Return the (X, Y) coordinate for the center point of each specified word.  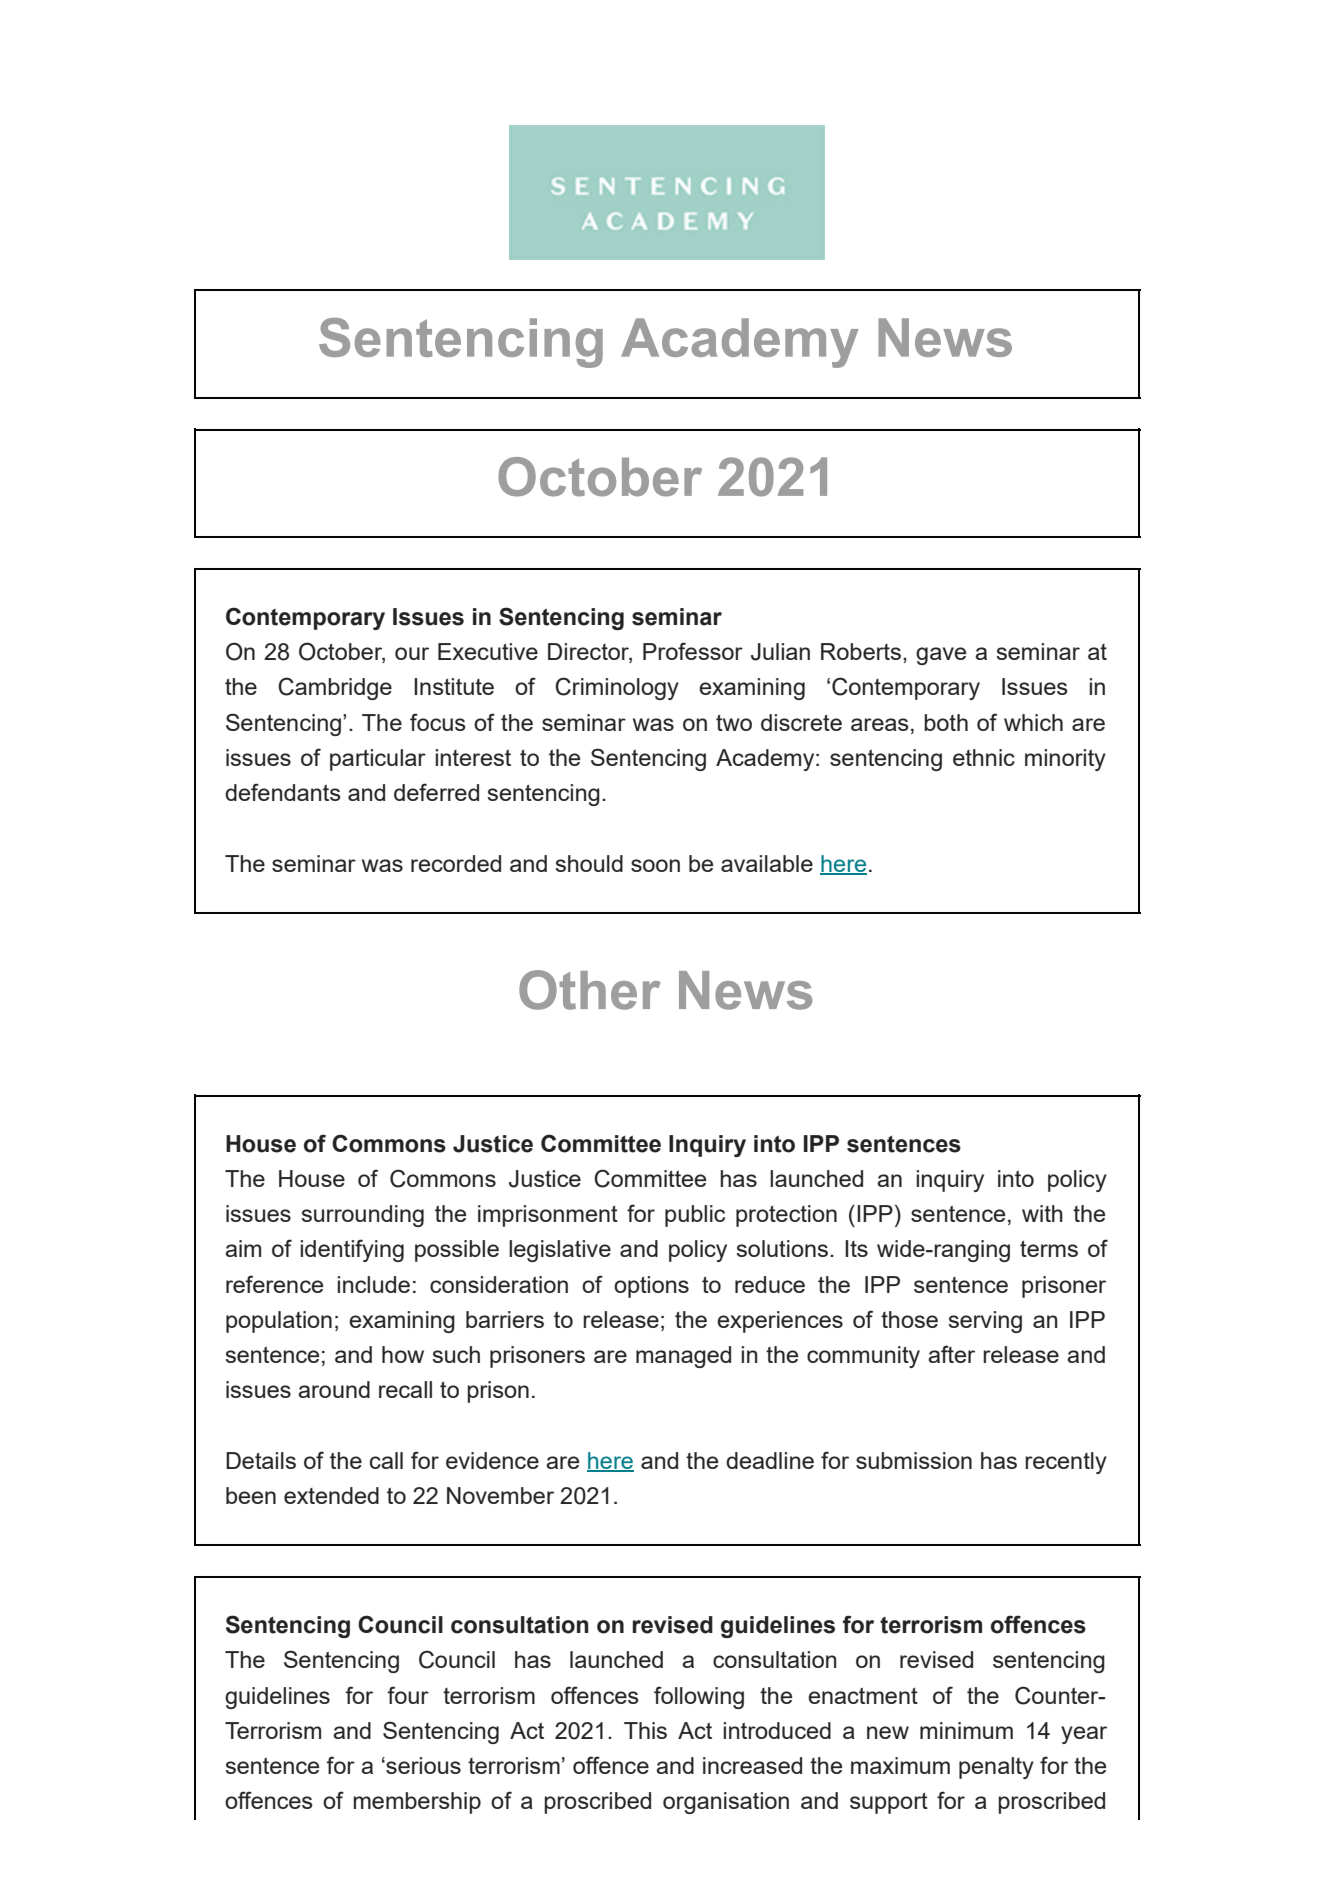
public (695, 1216)
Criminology (617, 688)
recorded (456, 863)
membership (417, 1803)
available (767, 863)
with (1042, 1213)
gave (941, 656)
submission (914, 1460)
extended (331, 1495)
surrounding (362, 1216)
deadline (770, 1460)
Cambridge (335, 688)
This (645, 1730)
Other (590, 990)
